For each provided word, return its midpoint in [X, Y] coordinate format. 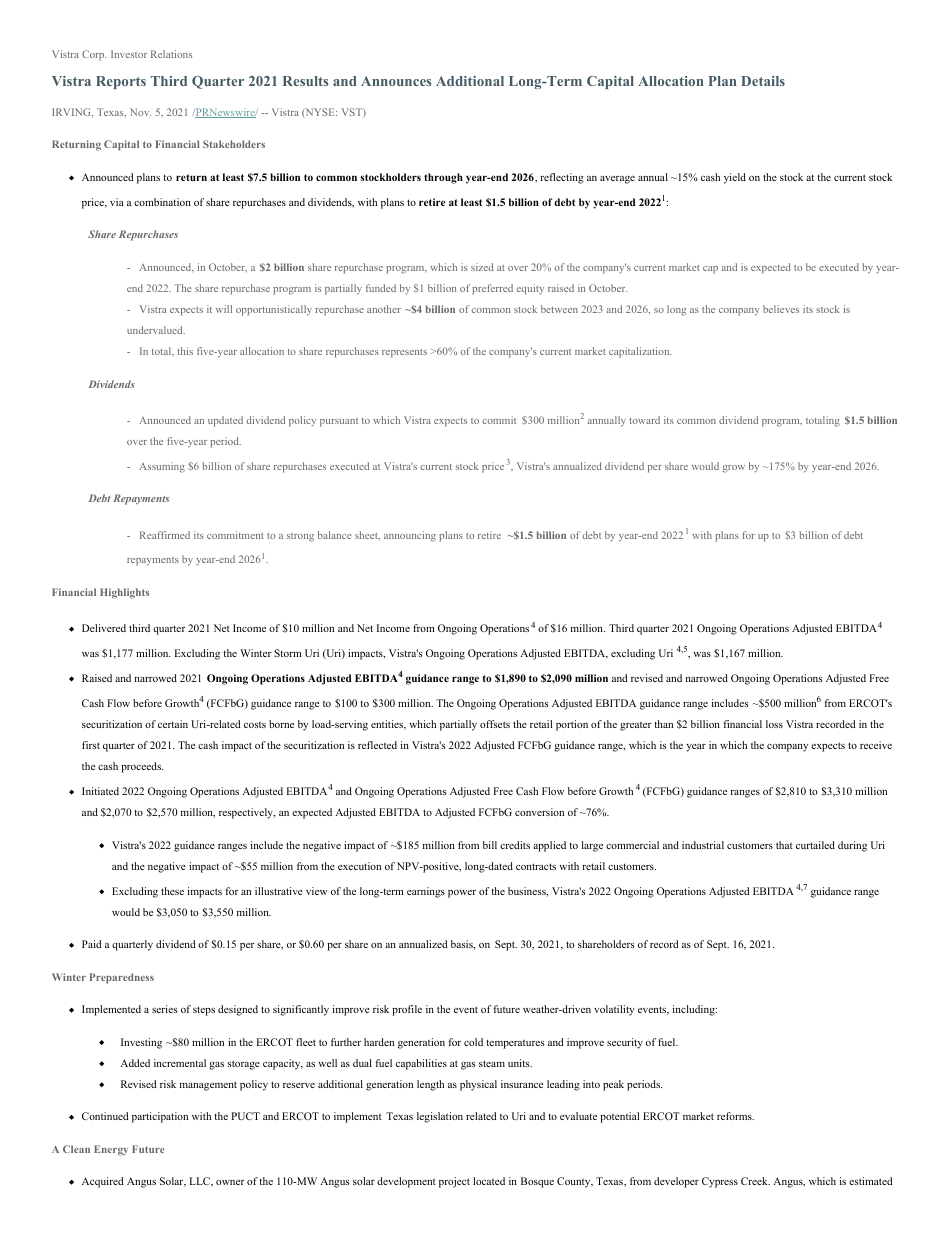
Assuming [162, 467]
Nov [140, 112]
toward [644, 420]
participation [160, 1117]
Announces [396, 81]
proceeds [142, 767]
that [784, 845]
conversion [539, 812]
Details [763, 81]
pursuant [339, 422]
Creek [755, 1181]
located [489, 1181]
